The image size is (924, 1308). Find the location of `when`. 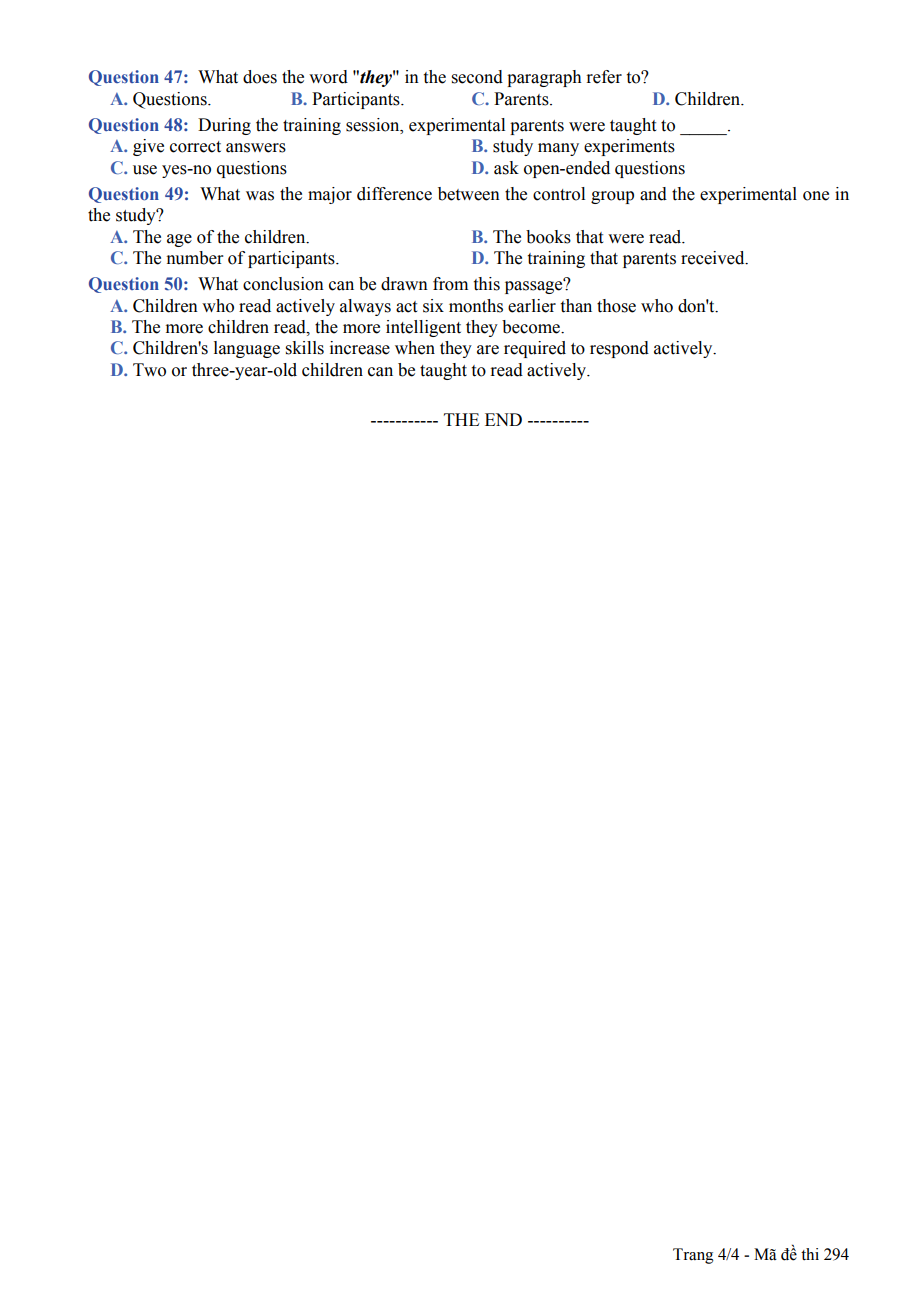

when is located at coordinates (415, 348).
